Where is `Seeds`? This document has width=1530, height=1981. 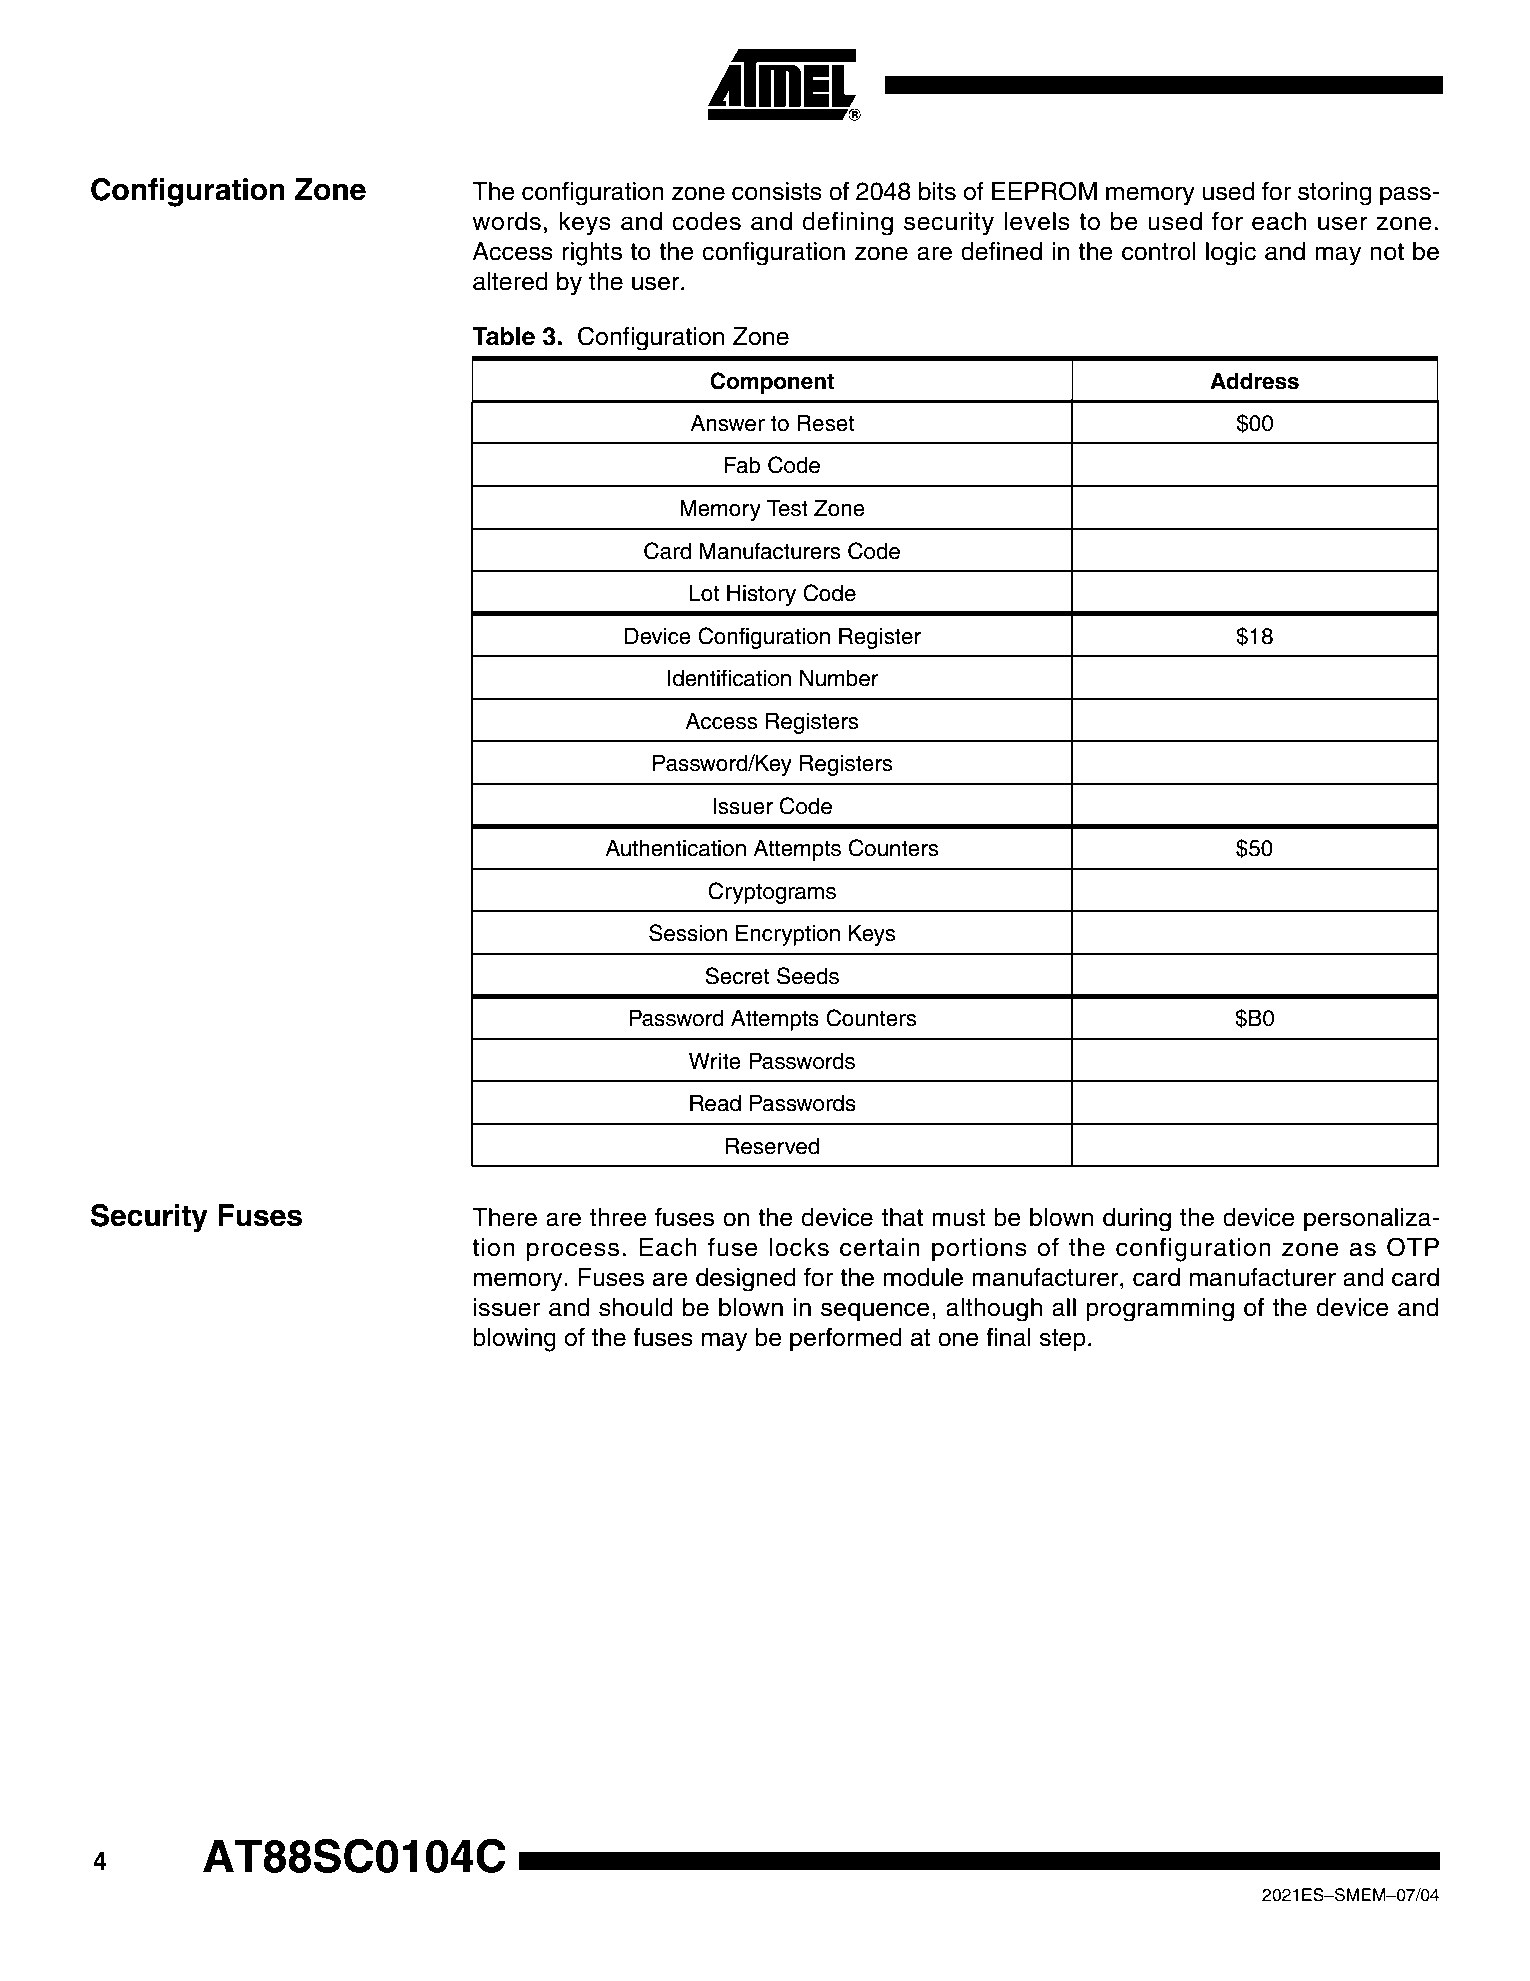
Seeds is located at coordinates (808, 976).
